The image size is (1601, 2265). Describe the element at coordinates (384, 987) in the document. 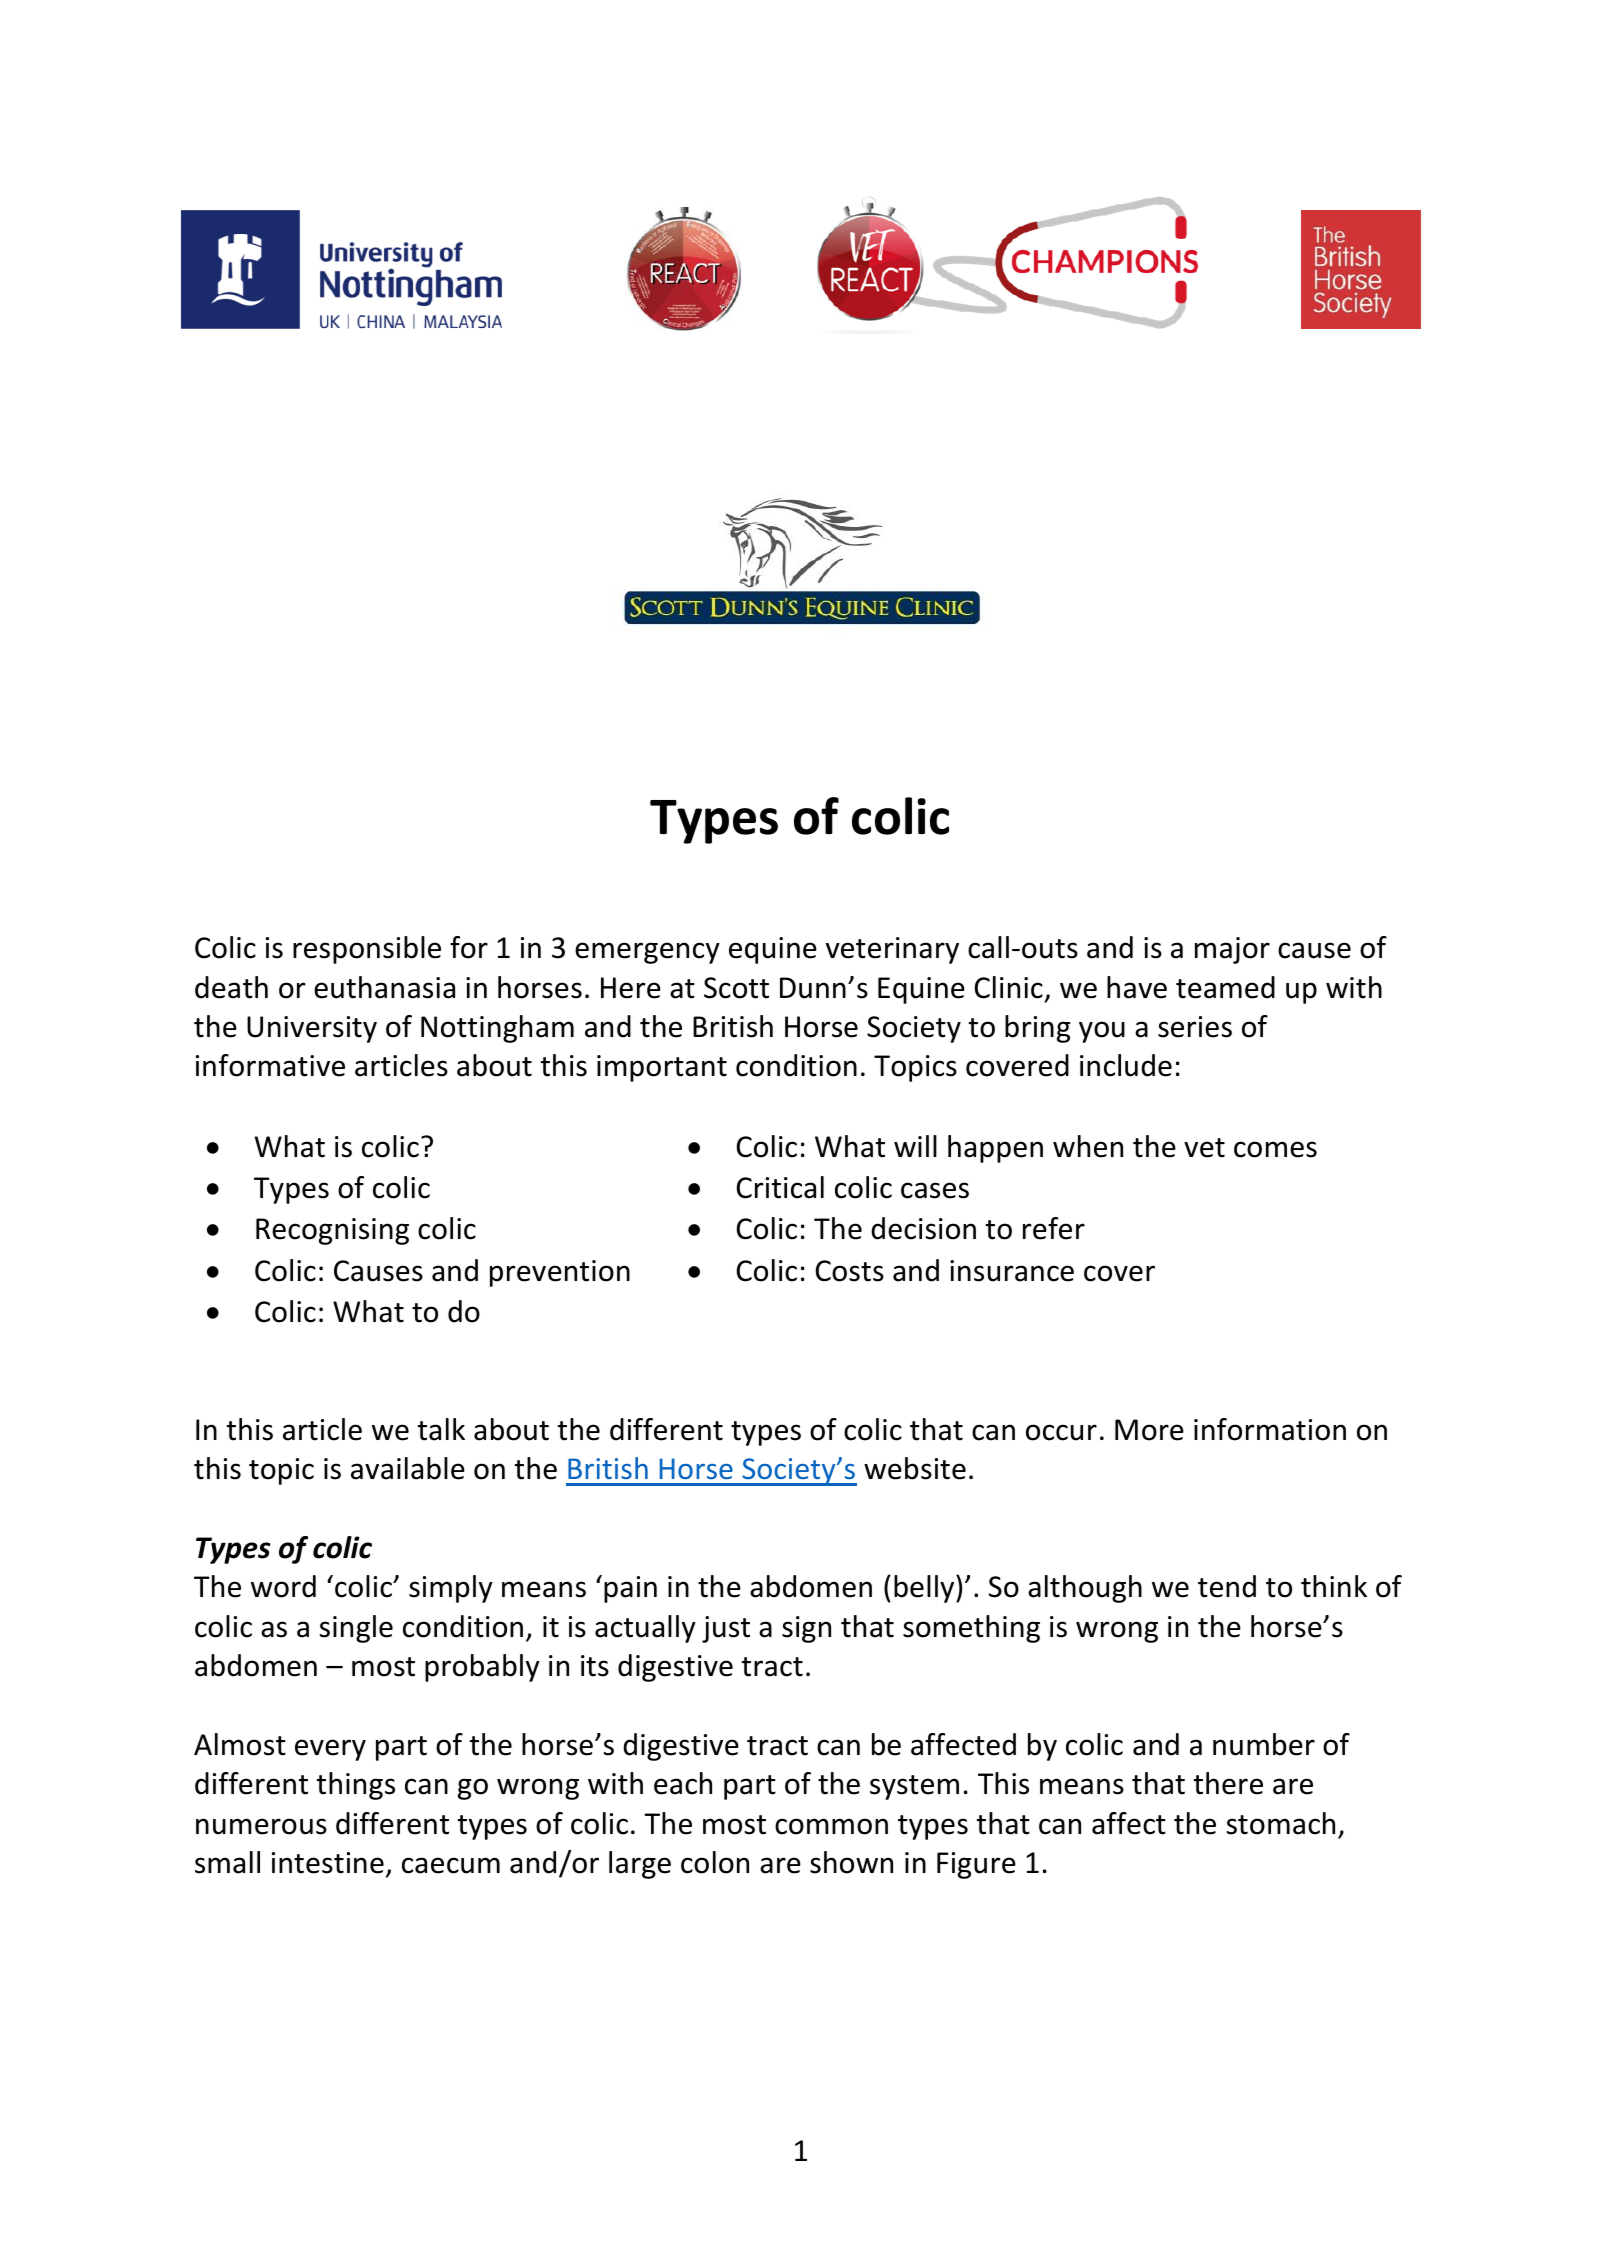

I see `euthanasia` at that location.
